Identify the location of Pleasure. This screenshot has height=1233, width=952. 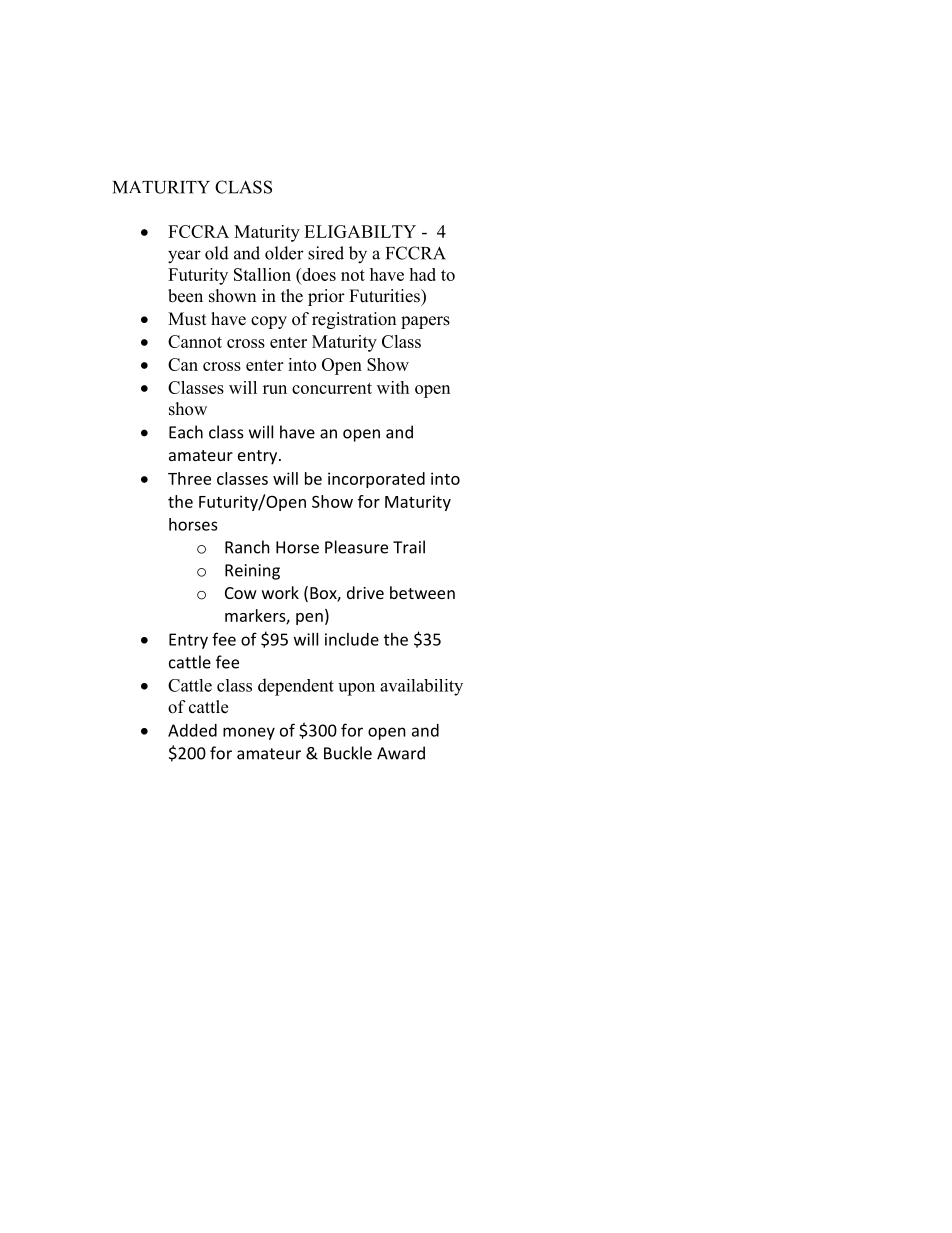
(356, 547).
